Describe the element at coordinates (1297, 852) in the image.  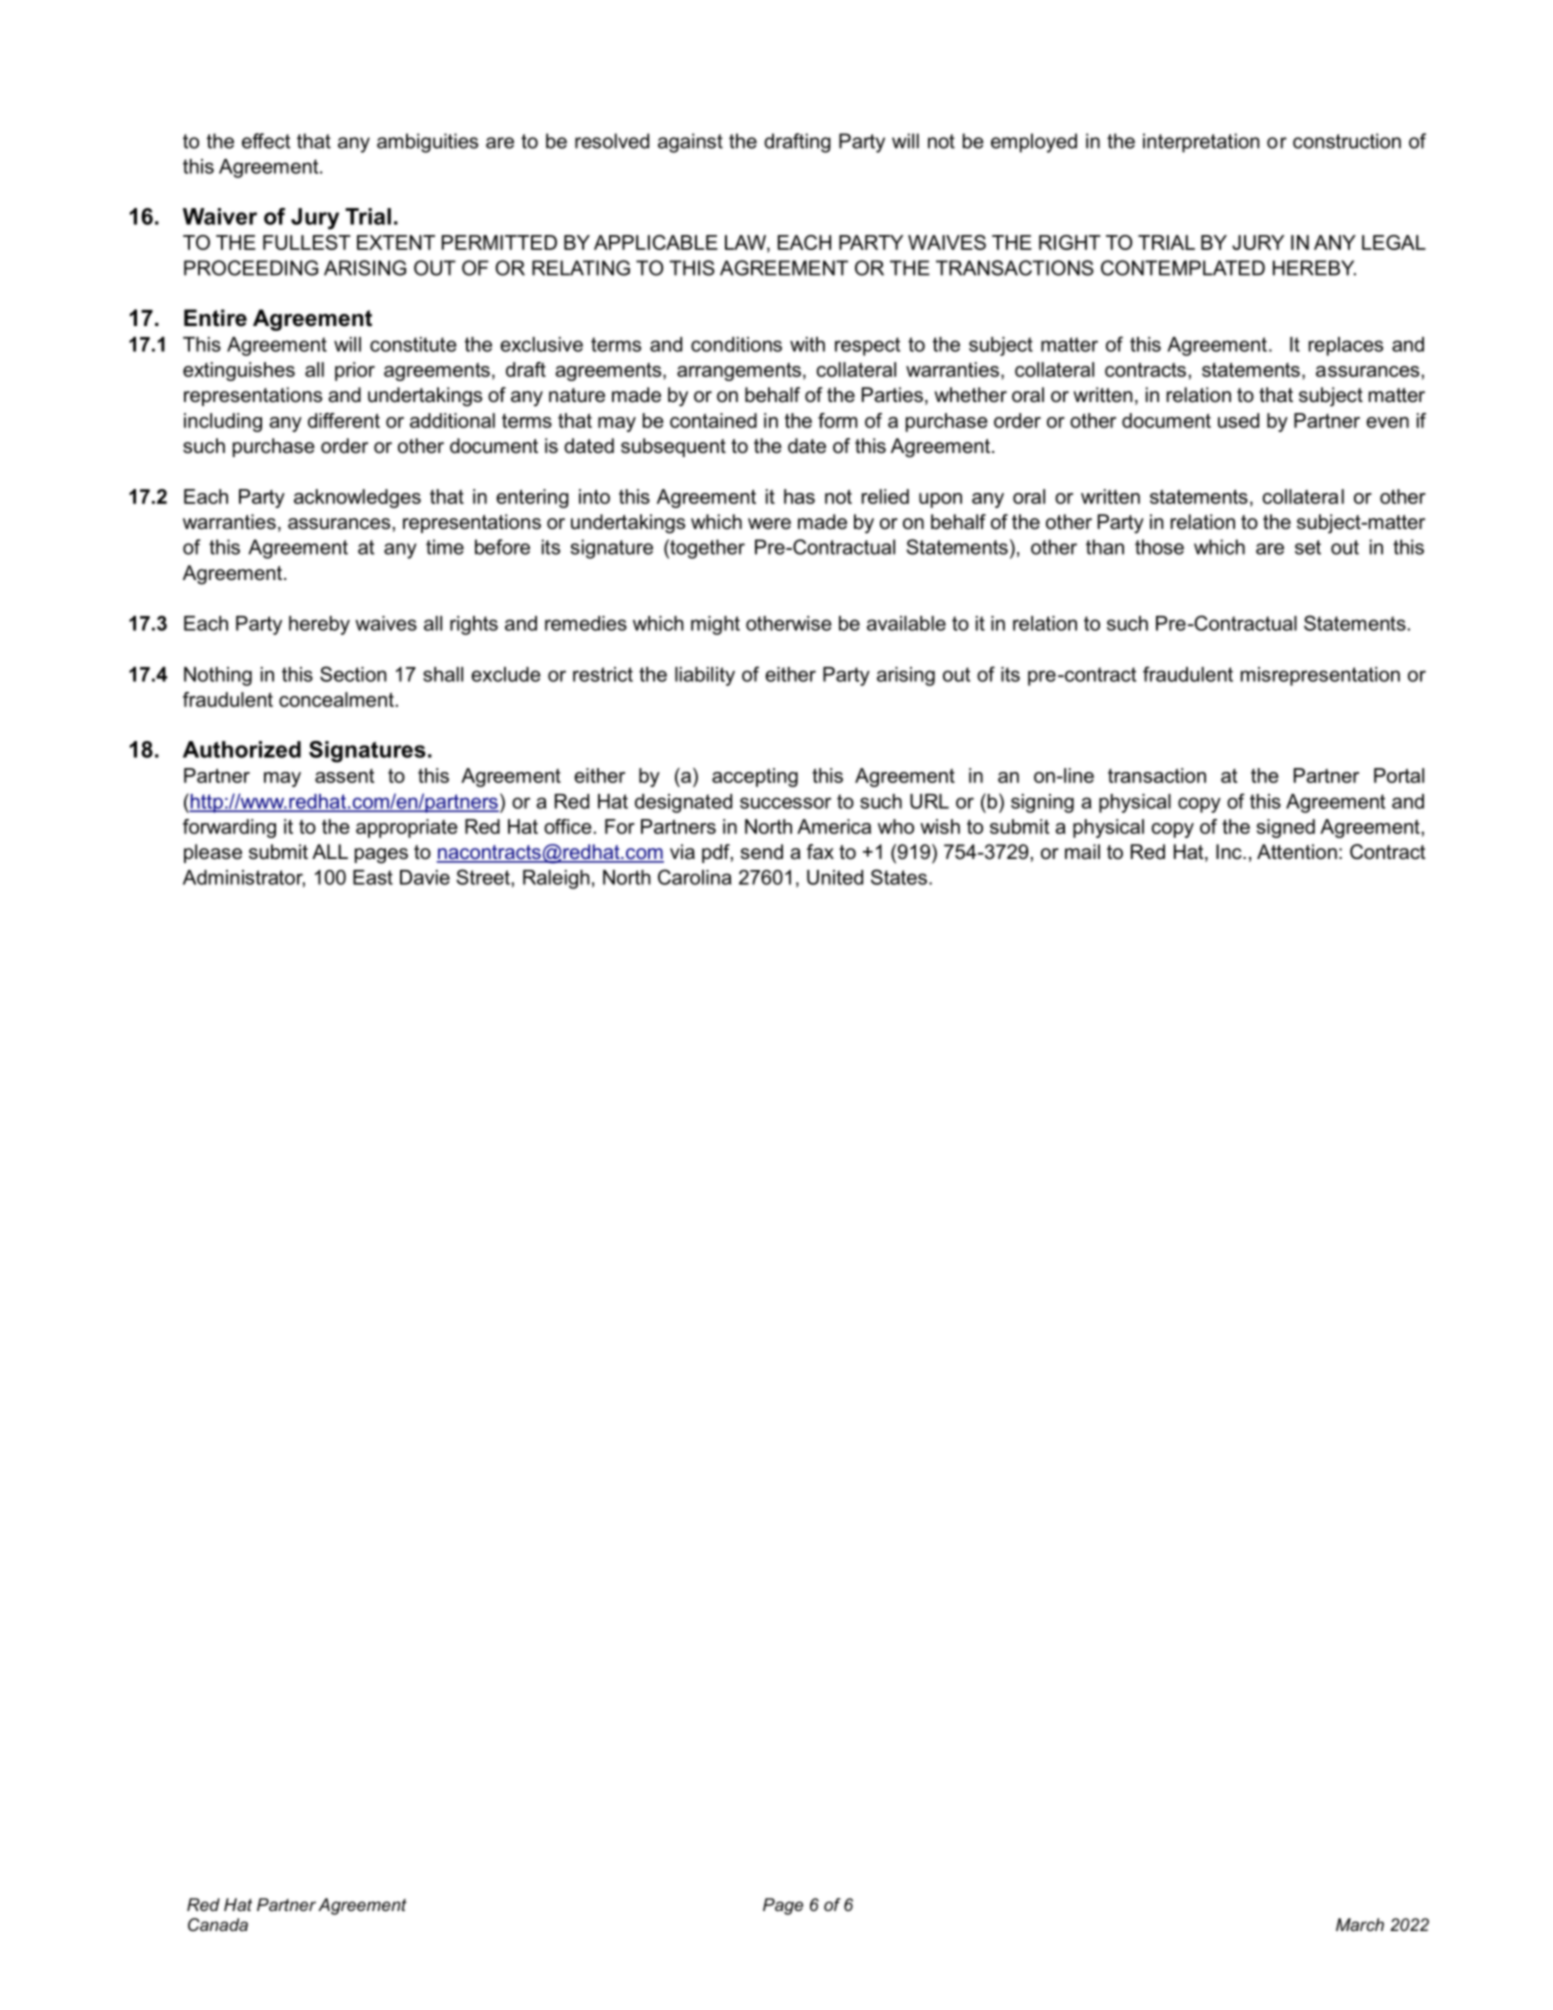
I see `Attention` at that location.
